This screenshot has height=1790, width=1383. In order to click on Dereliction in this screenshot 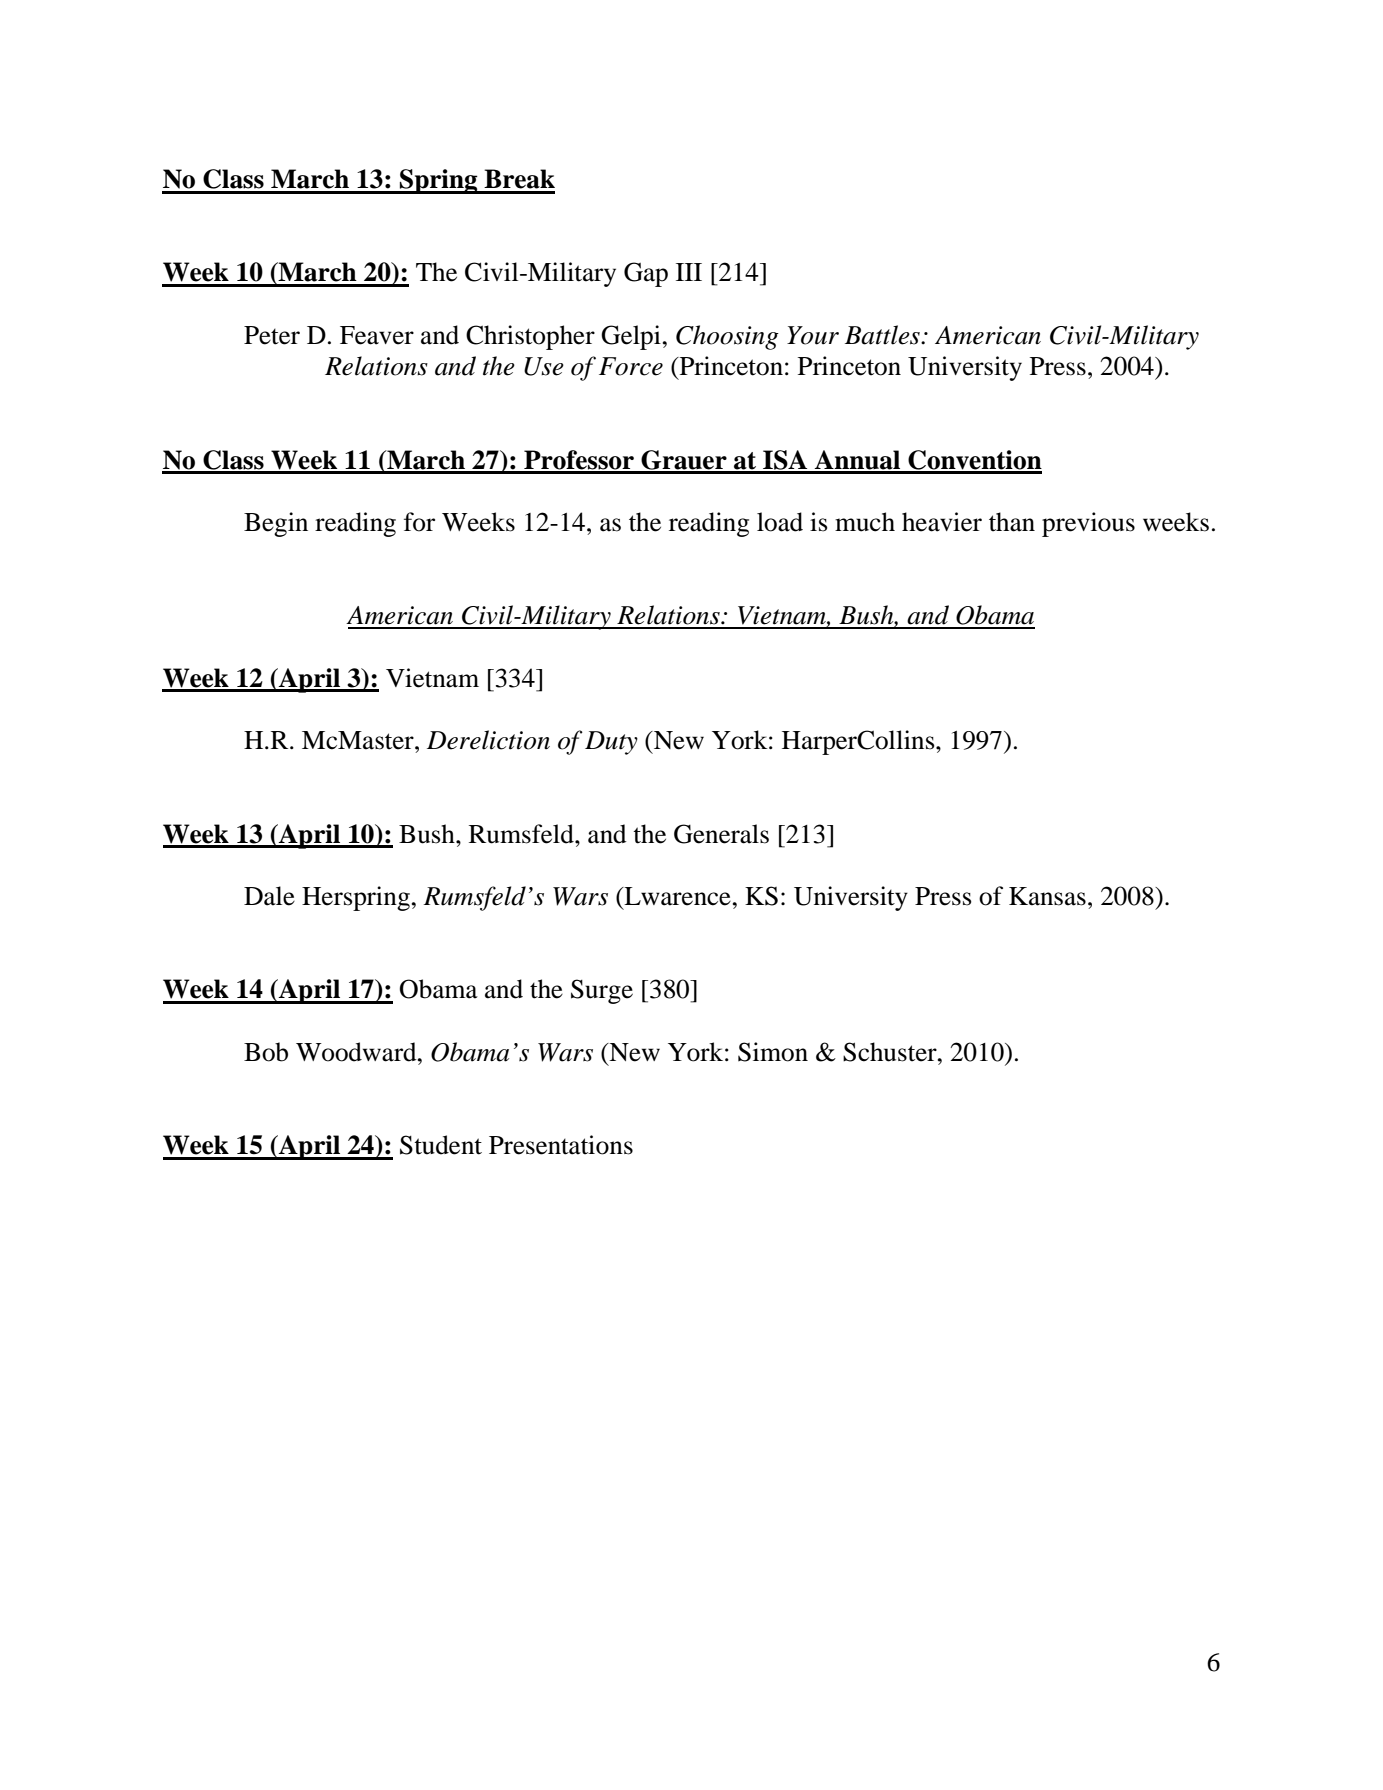, I will do `click(488, 740)`.
